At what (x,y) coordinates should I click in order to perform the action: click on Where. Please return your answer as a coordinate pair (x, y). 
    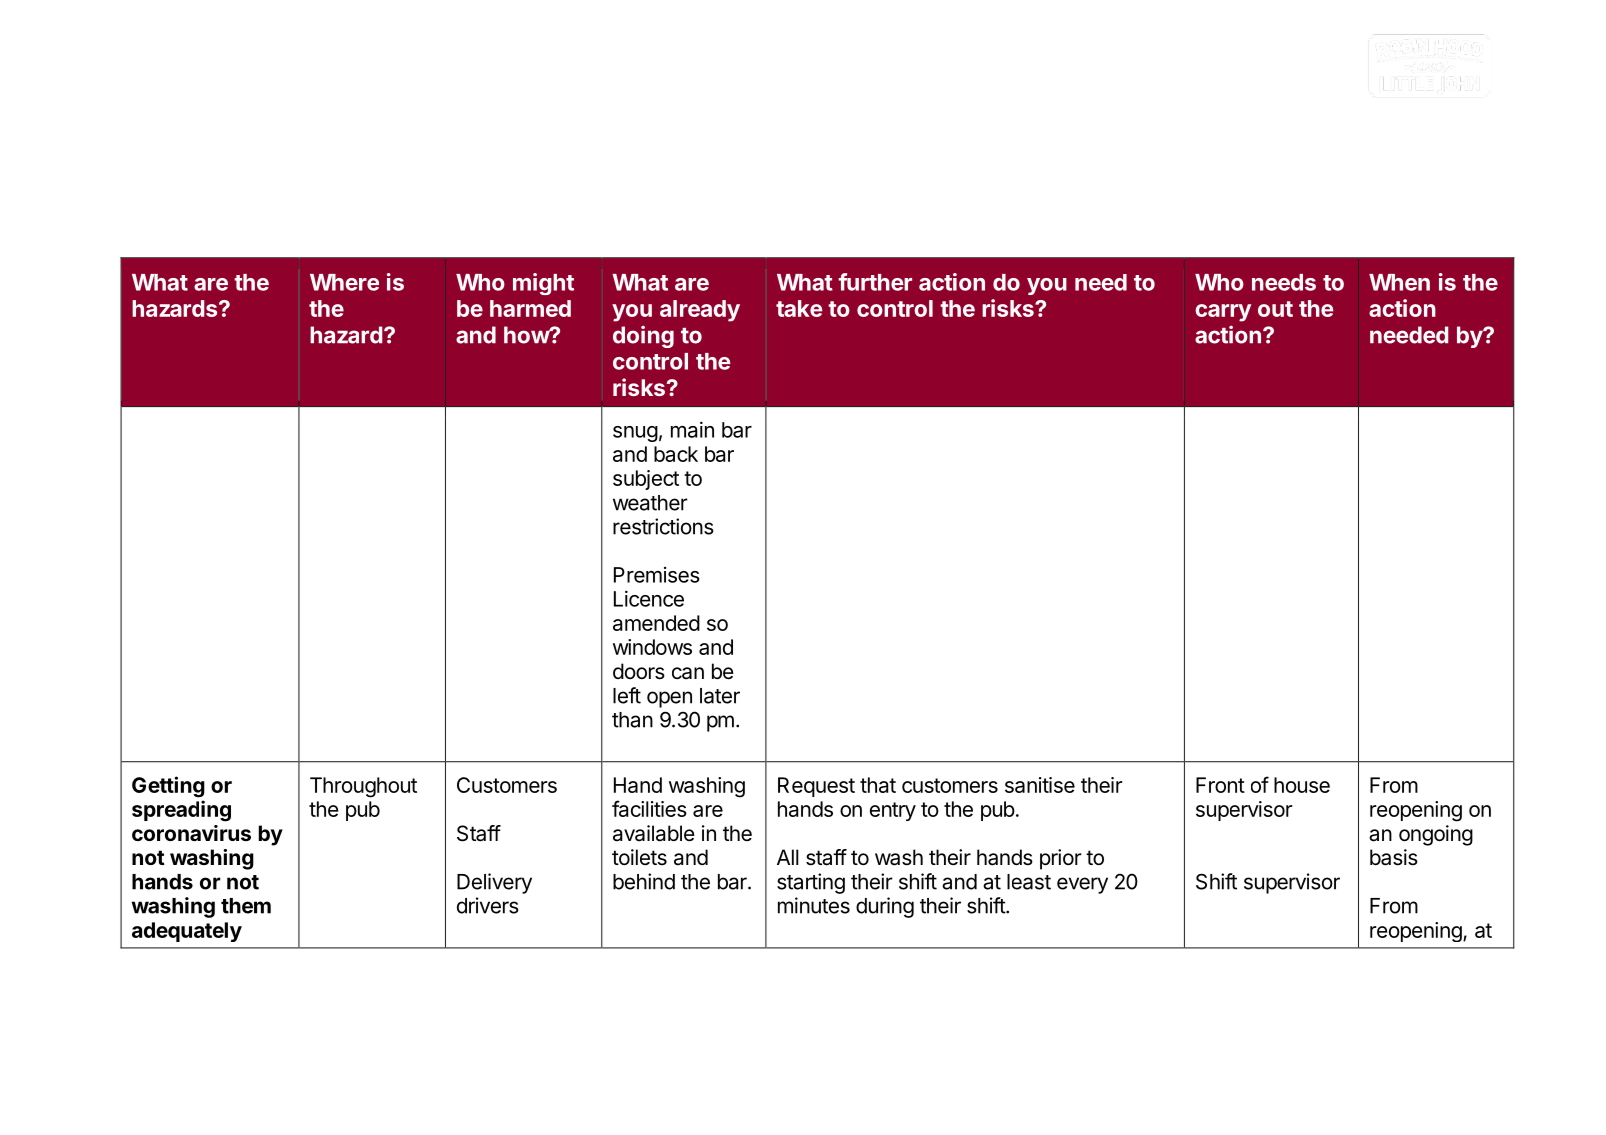
    Looking at the image, I should click on (344, 282).
